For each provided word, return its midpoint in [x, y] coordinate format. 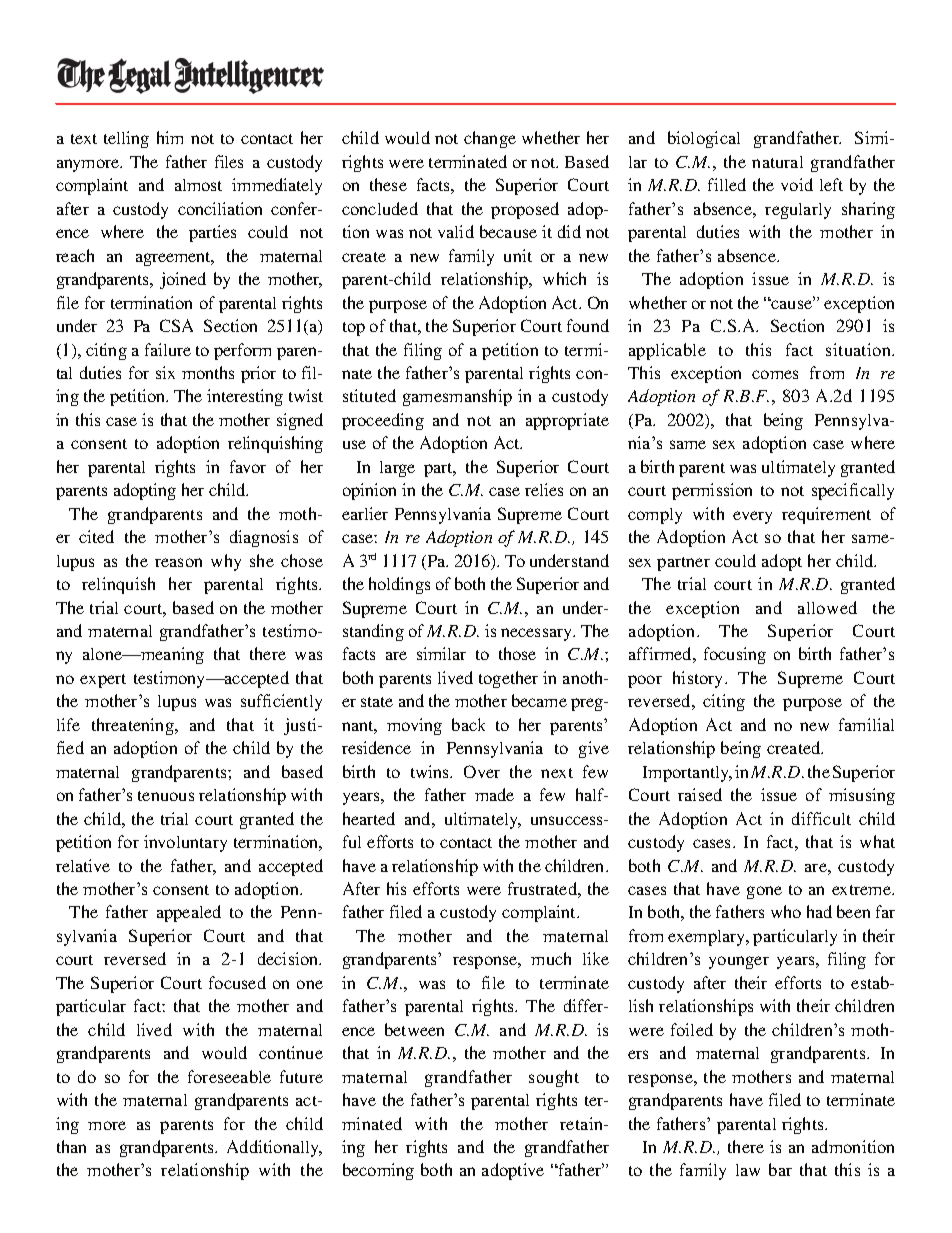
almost [198, 185]
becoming [378, 1171]
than [71, 1146]
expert [103, 681]
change [490, 139]
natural [777, 162]
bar [780, 1169]
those [517, 653]
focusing [735, 655]
